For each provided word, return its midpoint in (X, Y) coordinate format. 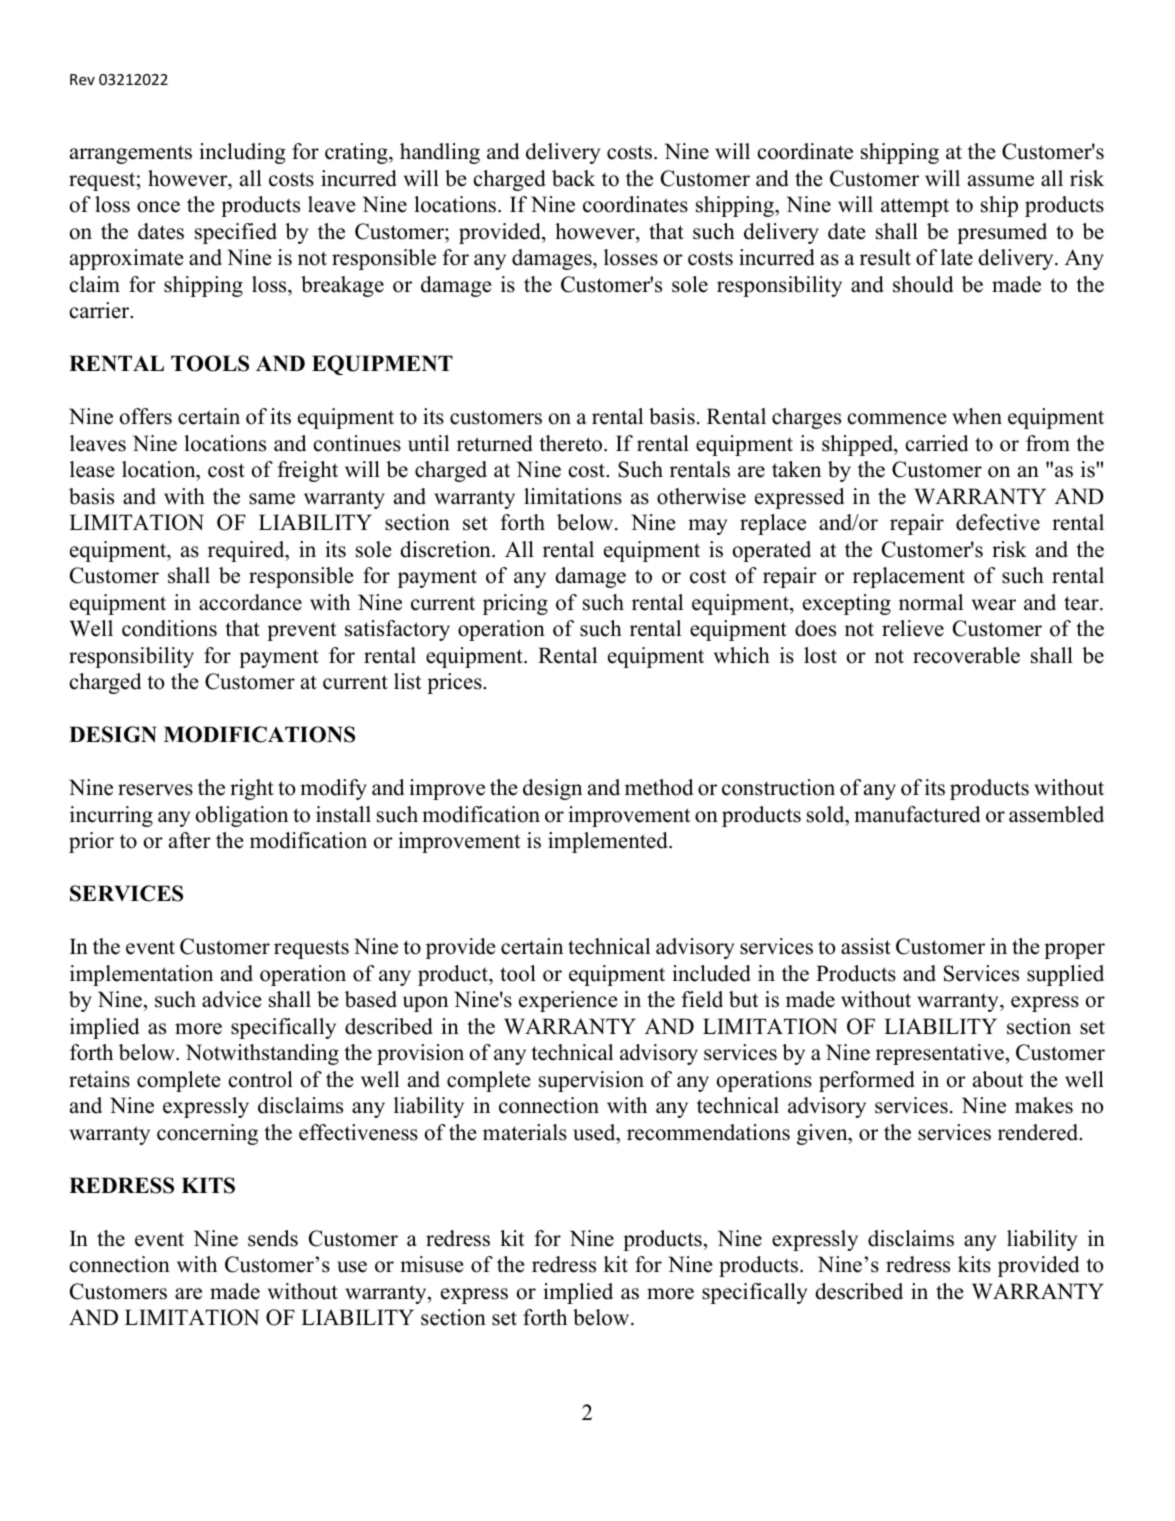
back (573, 178)
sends (273, 1238)
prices (455, 683)
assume (1001, 181)
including (242, 153)
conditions (169, 628)
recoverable (966, 655)
